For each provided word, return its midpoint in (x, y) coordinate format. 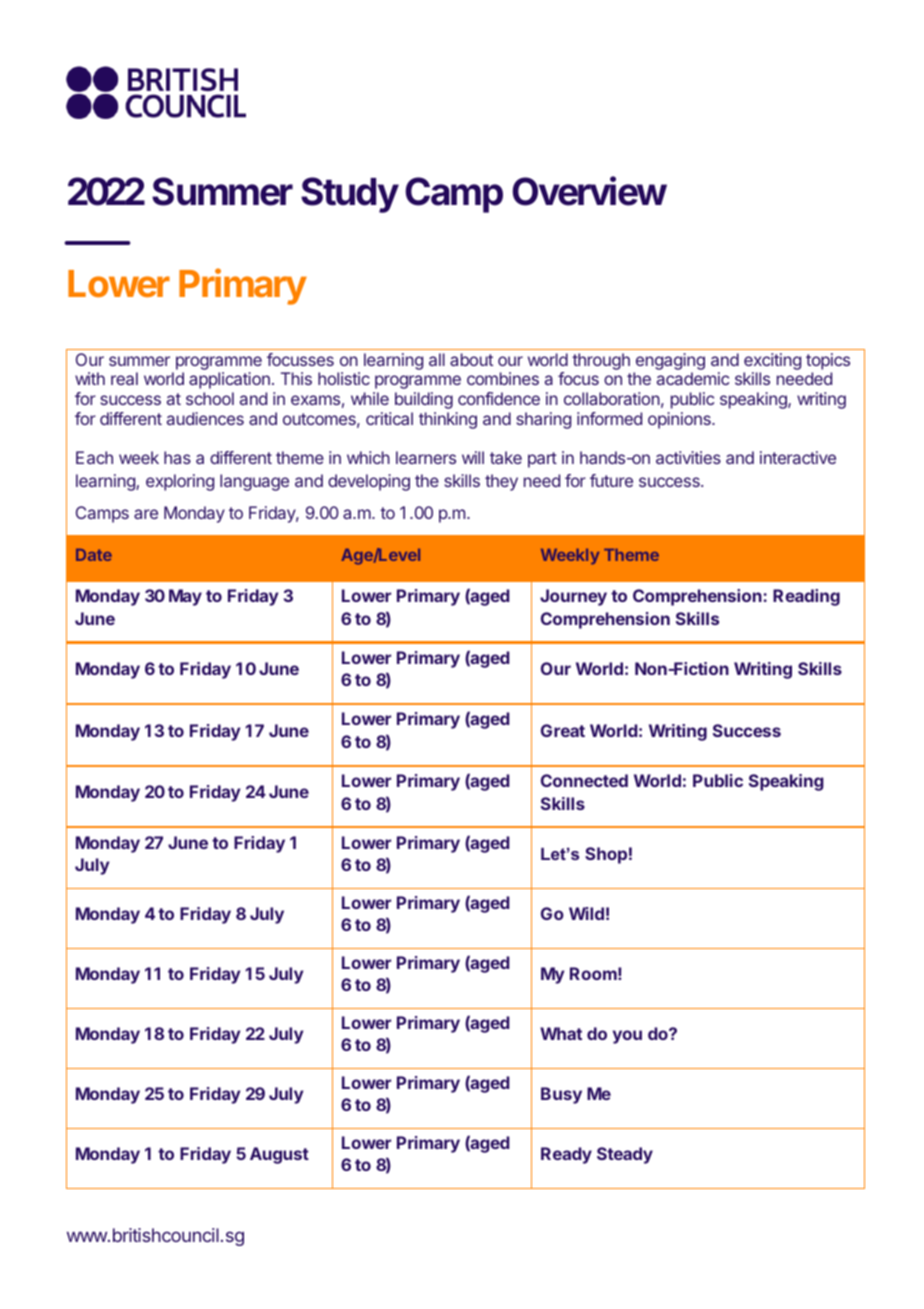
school (210, 398)
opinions (680, 420)
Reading (806, 597)
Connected (584, 780)
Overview (589, 191)
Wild (586, 913)
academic (693, 378)
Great (563, 730)
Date (94, 555)
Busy (561, 1095)
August (279, 1155)
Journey (573, 597)
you (627, 1037)
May (185, 597)
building (424, 400)
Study (350, 195)
